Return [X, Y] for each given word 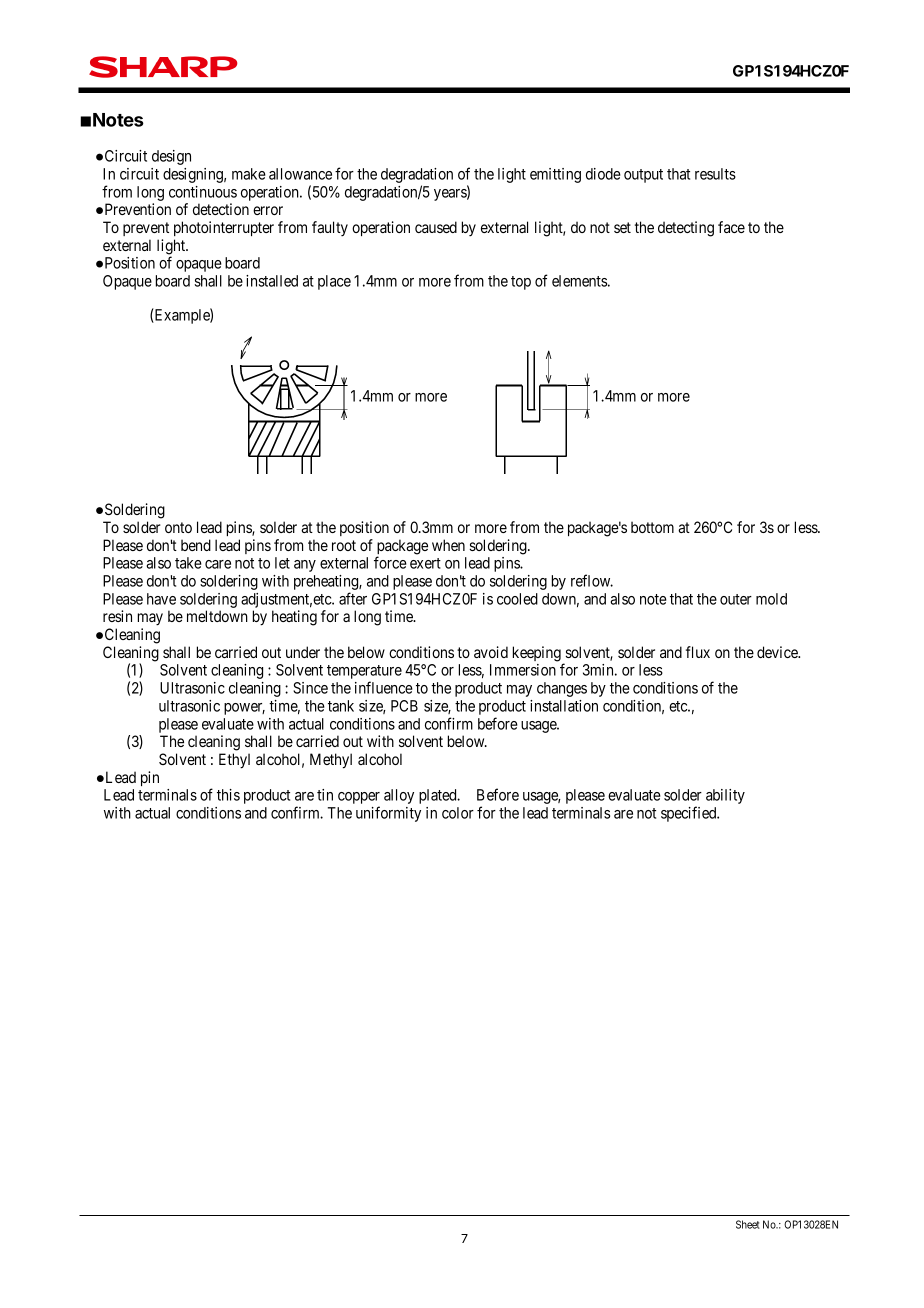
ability [725, 796]
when [448, 545]
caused [436, 227]
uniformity [388, 814]
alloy [399, 796]
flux [698, 652]
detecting [686, 229]
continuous [203, 192]
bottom [652, 527]
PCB [404, 706]
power [244, 709]
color [458, 813]
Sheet [748, 1224]
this [228, 795]
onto [178, 527]
